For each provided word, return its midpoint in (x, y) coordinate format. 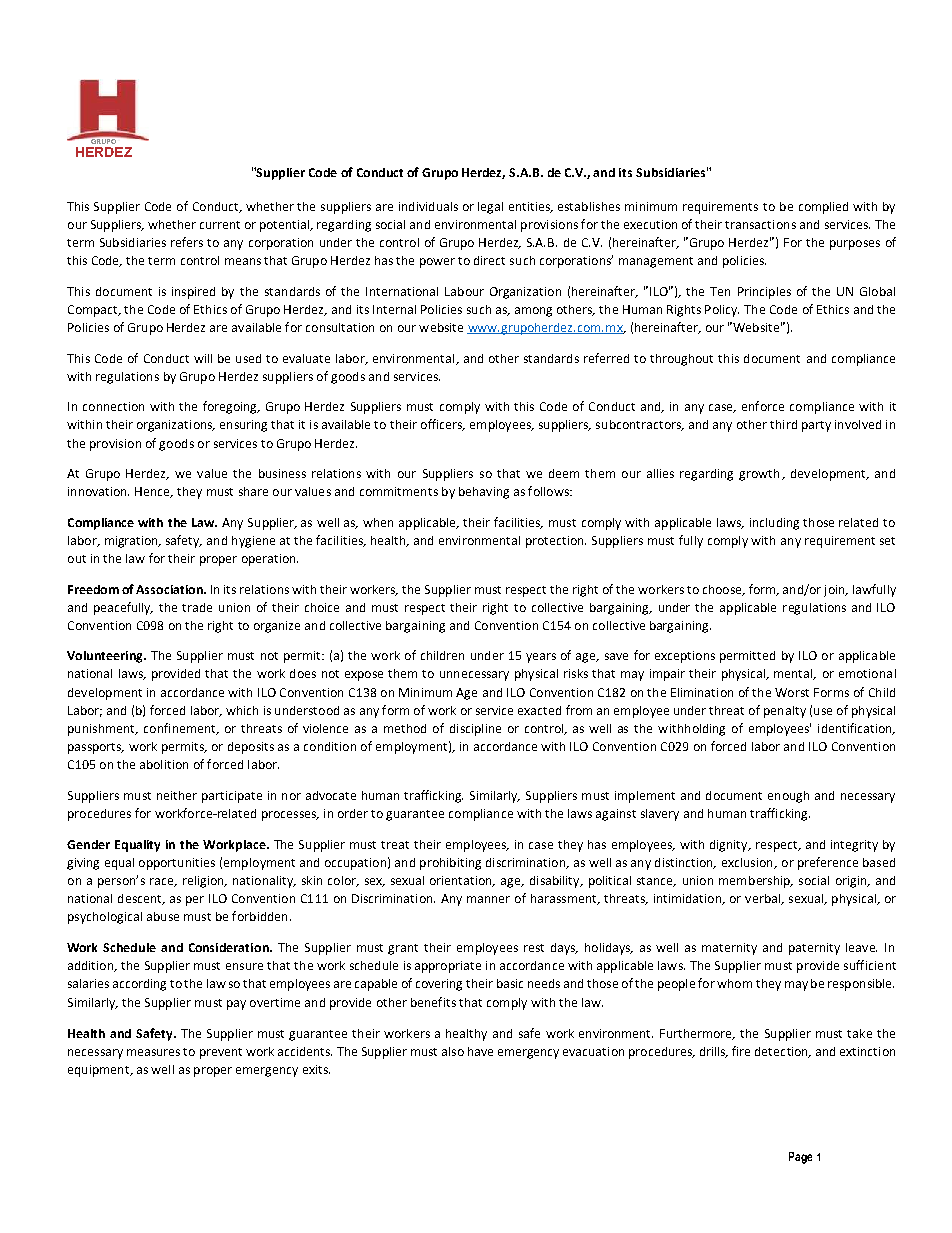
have (480, 1051)
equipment (100, 1071)
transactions (760, 224)
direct (489, 260)
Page (800, 1158)
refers (187, 242)
